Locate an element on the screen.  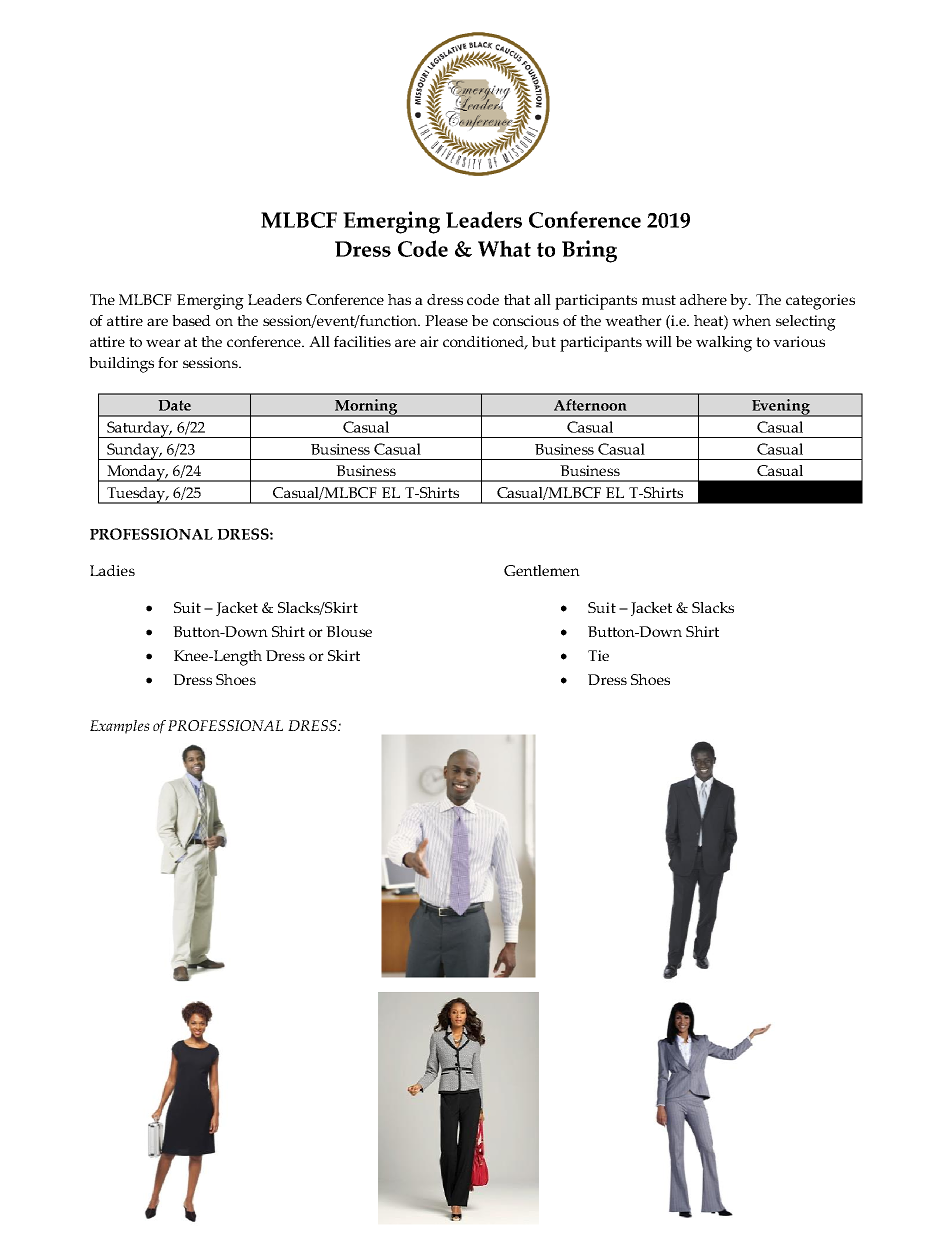
based is located at coordinates (191, 320).
